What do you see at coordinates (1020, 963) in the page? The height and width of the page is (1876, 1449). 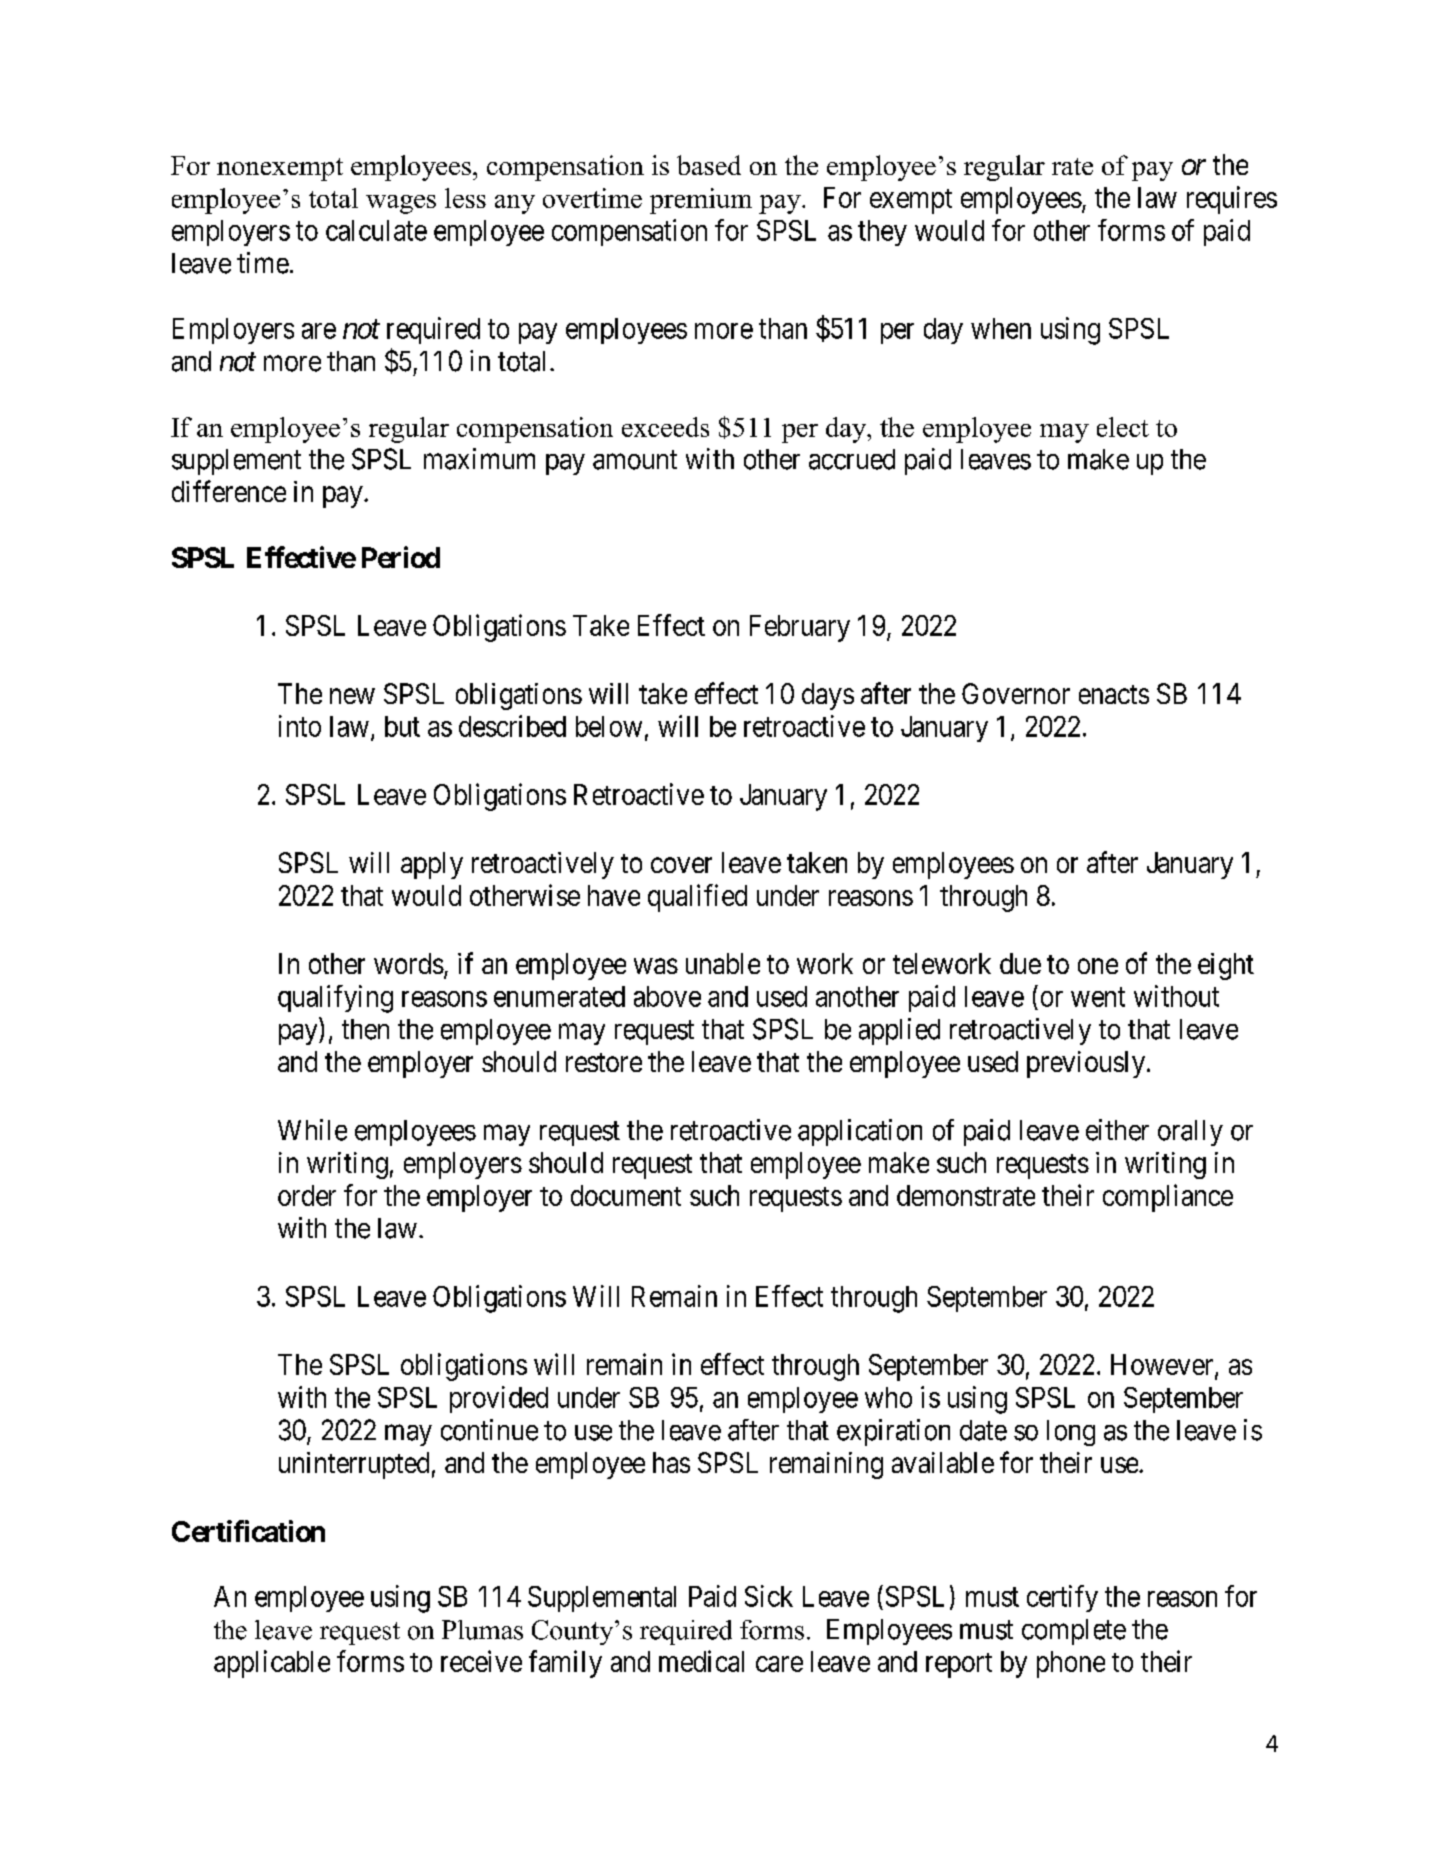 I see `due` at bounding box center [1020, 963].
